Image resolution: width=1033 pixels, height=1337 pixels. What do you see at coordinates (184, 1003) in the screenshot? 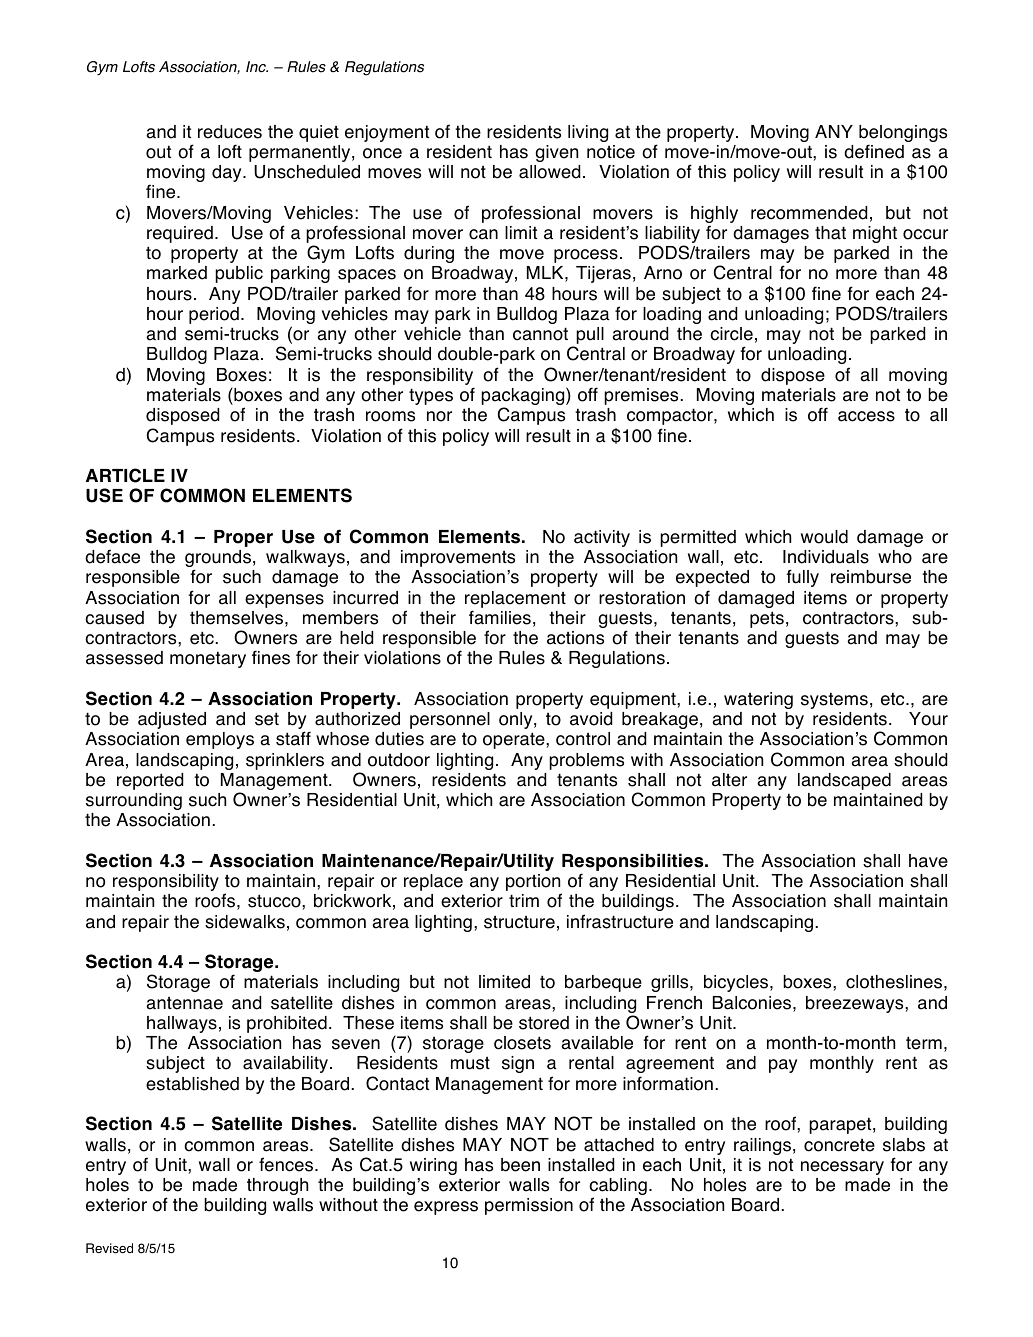
I see `antennae` at bounding box center [184, 1003].
